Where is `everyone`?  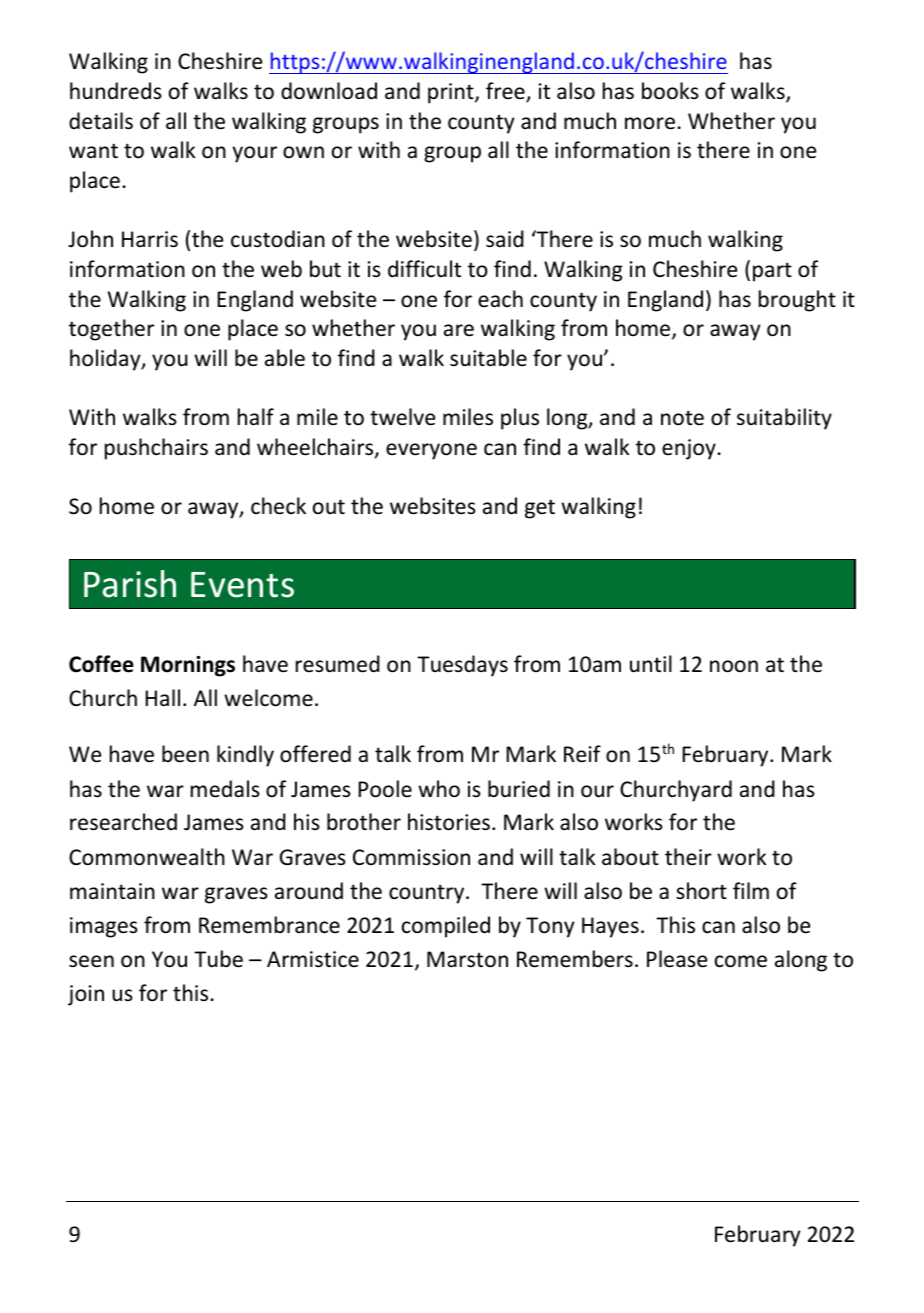
everyone is located at coordinates (431, 451).
